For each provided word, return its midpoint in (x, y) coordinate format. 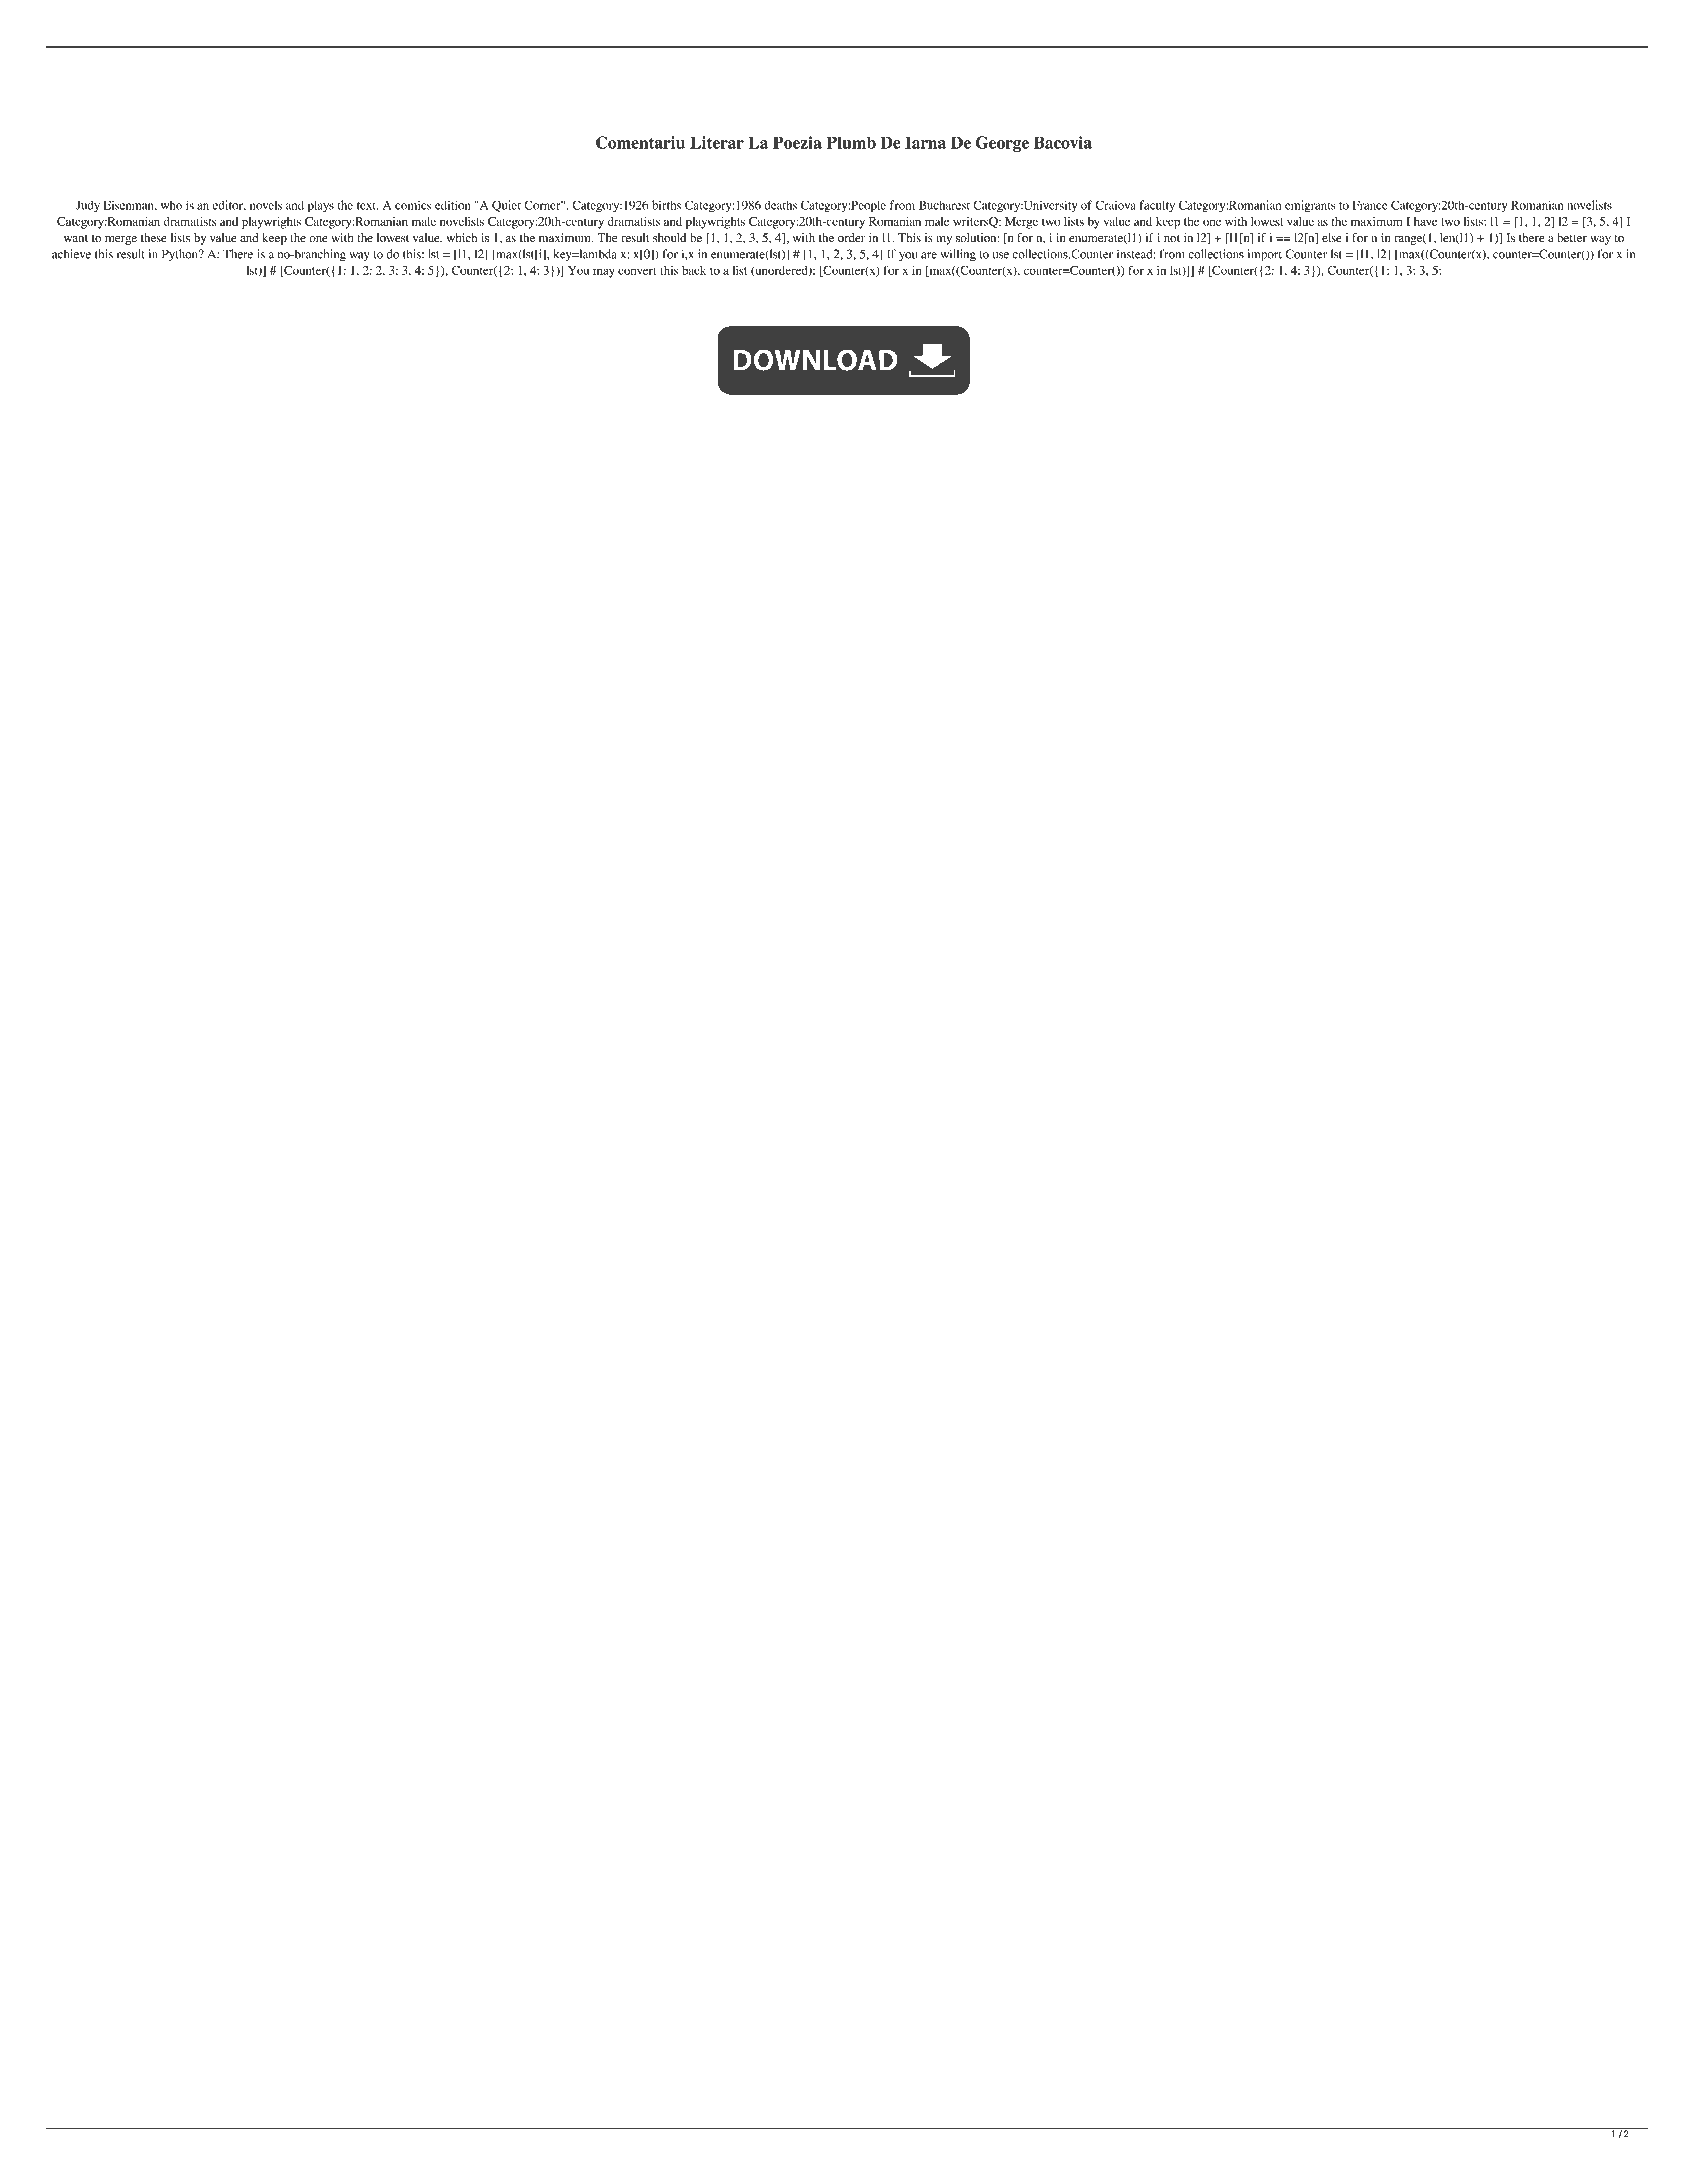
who (171, 205)
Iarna (925, 142)
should (669, 237)
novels (266, 205)
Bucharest (944, 205)
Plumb (851, 142)
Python (181, 255)
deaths (780, 205)
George (1002, 144)
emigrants (1310, 206)
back (694, 270)
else (1332, 237)
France (1370, 205)
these (154, 237)
